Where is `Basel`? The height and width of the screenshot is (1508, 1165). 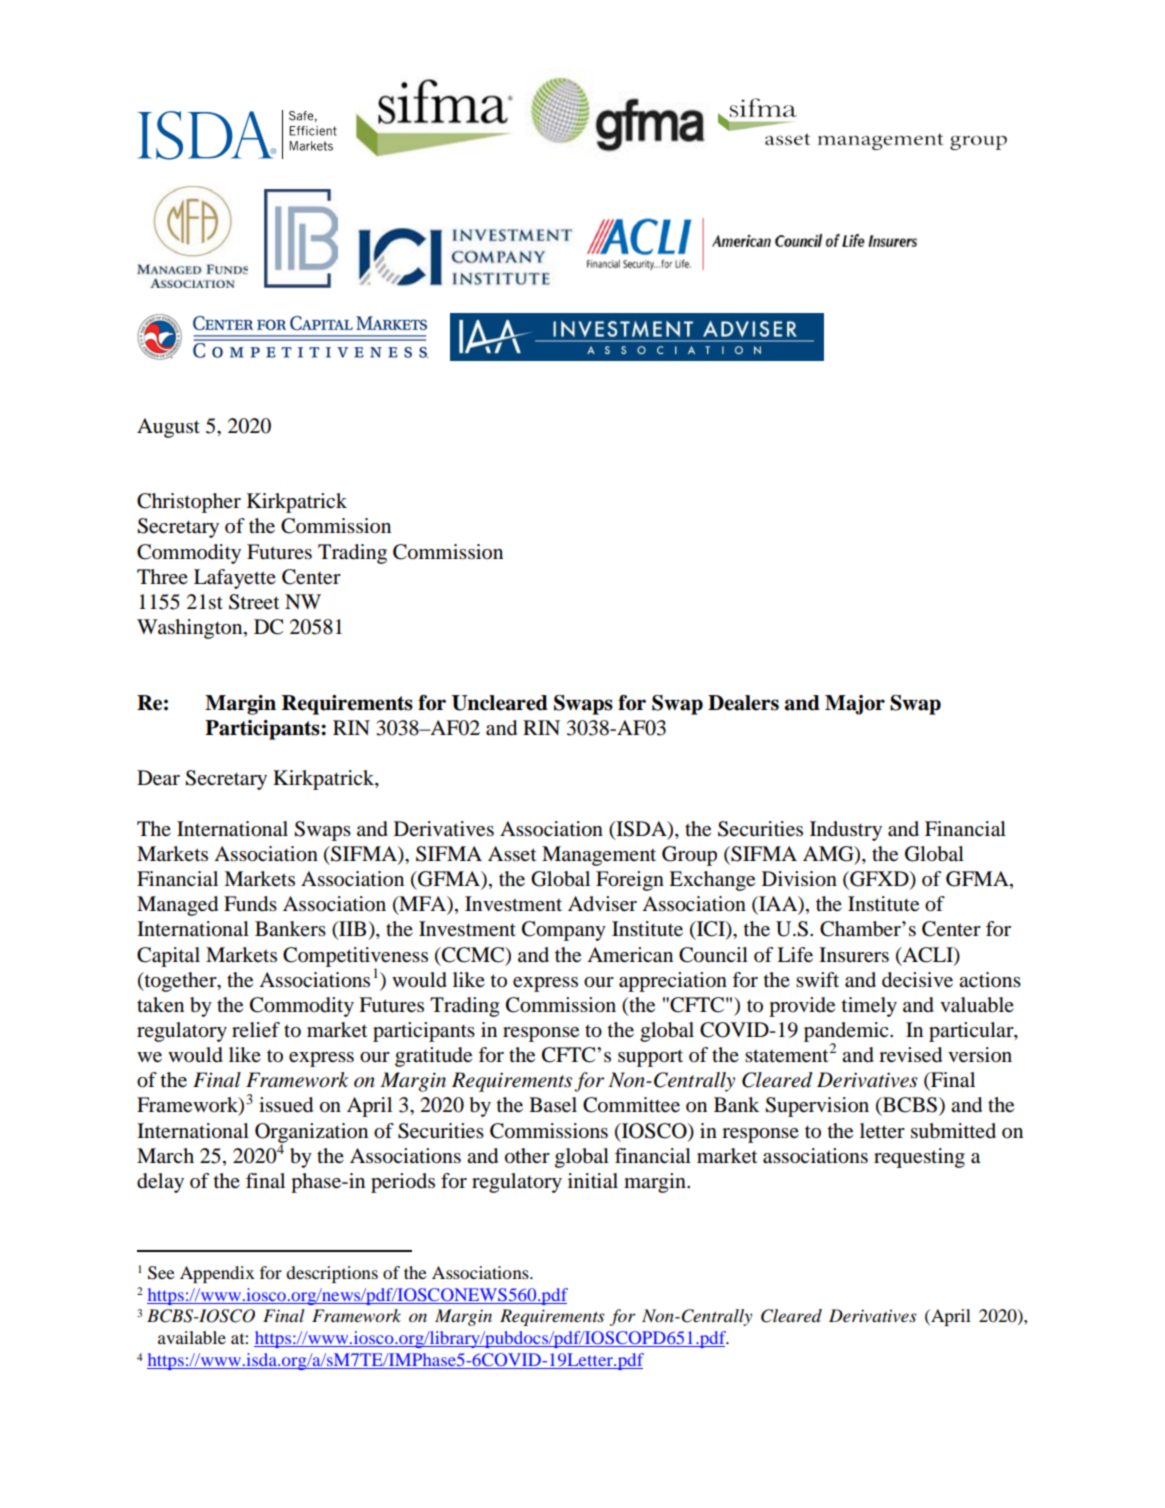
Basel is located at coordinates (553, 1105).
